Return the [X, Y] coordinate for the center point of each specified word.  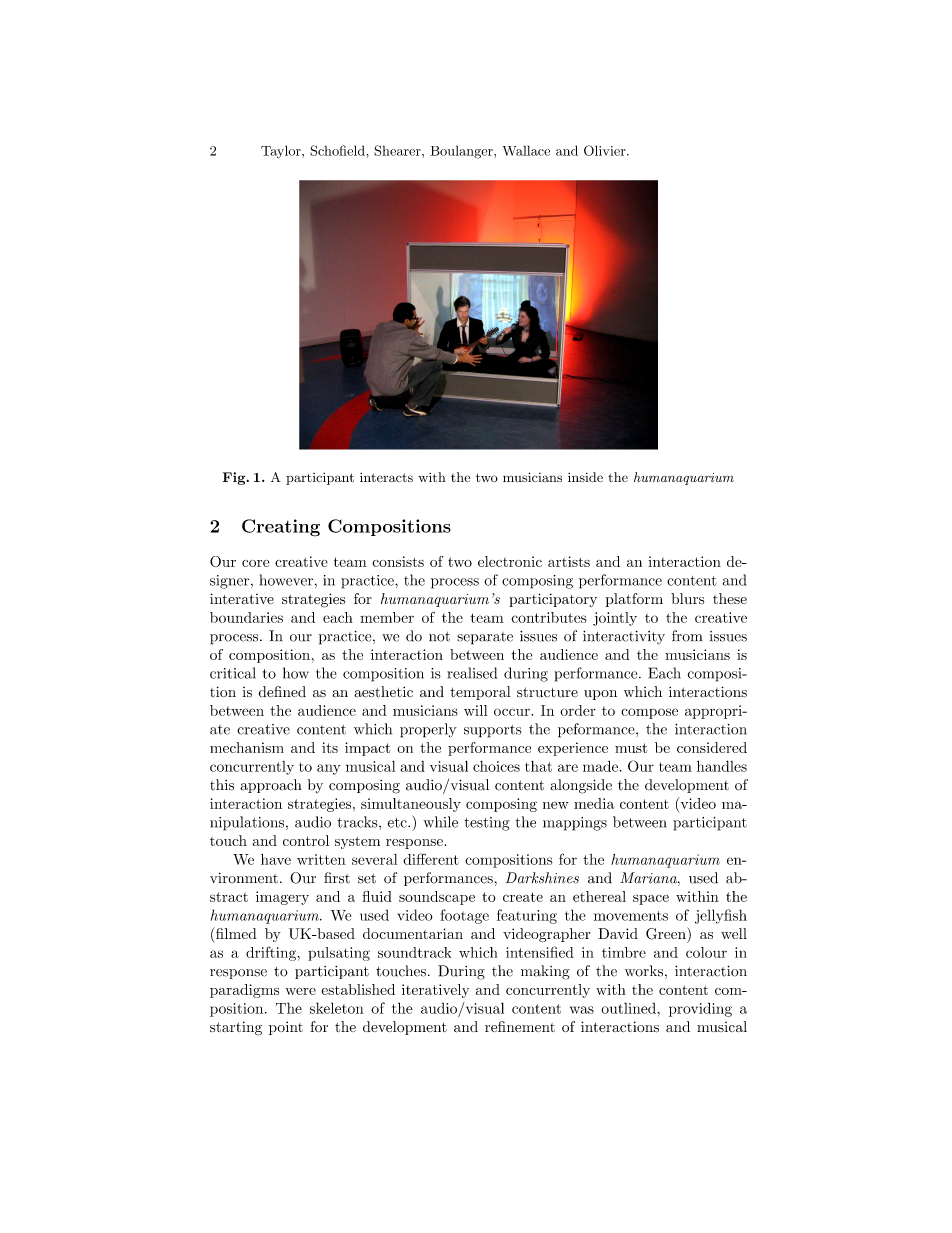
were [301, 991]
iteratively [435, 991]
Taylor [282, 152]
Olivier [606, 150]
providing [700, 1009]
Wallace [526, 150]
